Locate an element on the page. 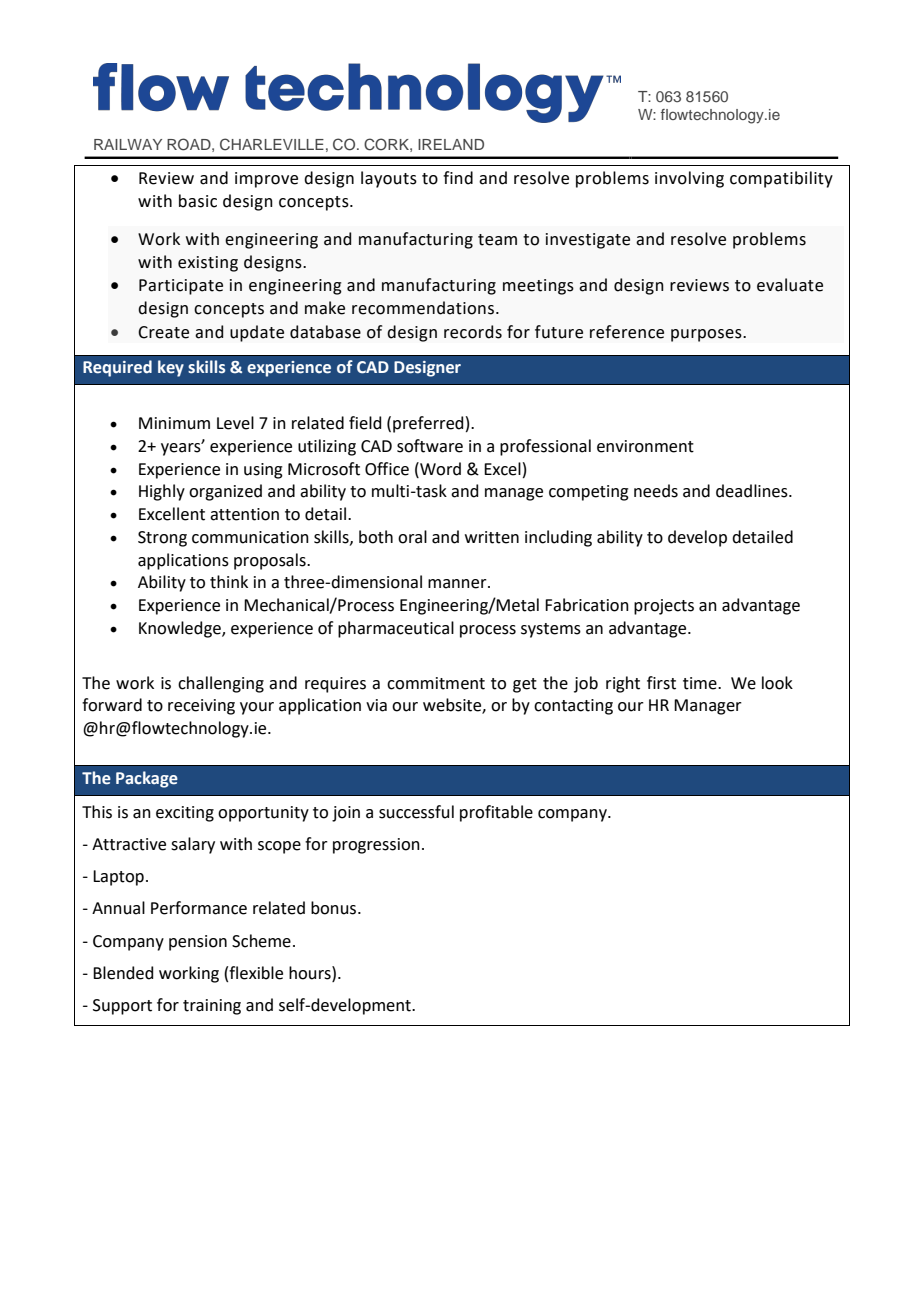 Image resolution: width=924 pixels, height=1307 pixels. profitable is located at coordinates (496, 813).
